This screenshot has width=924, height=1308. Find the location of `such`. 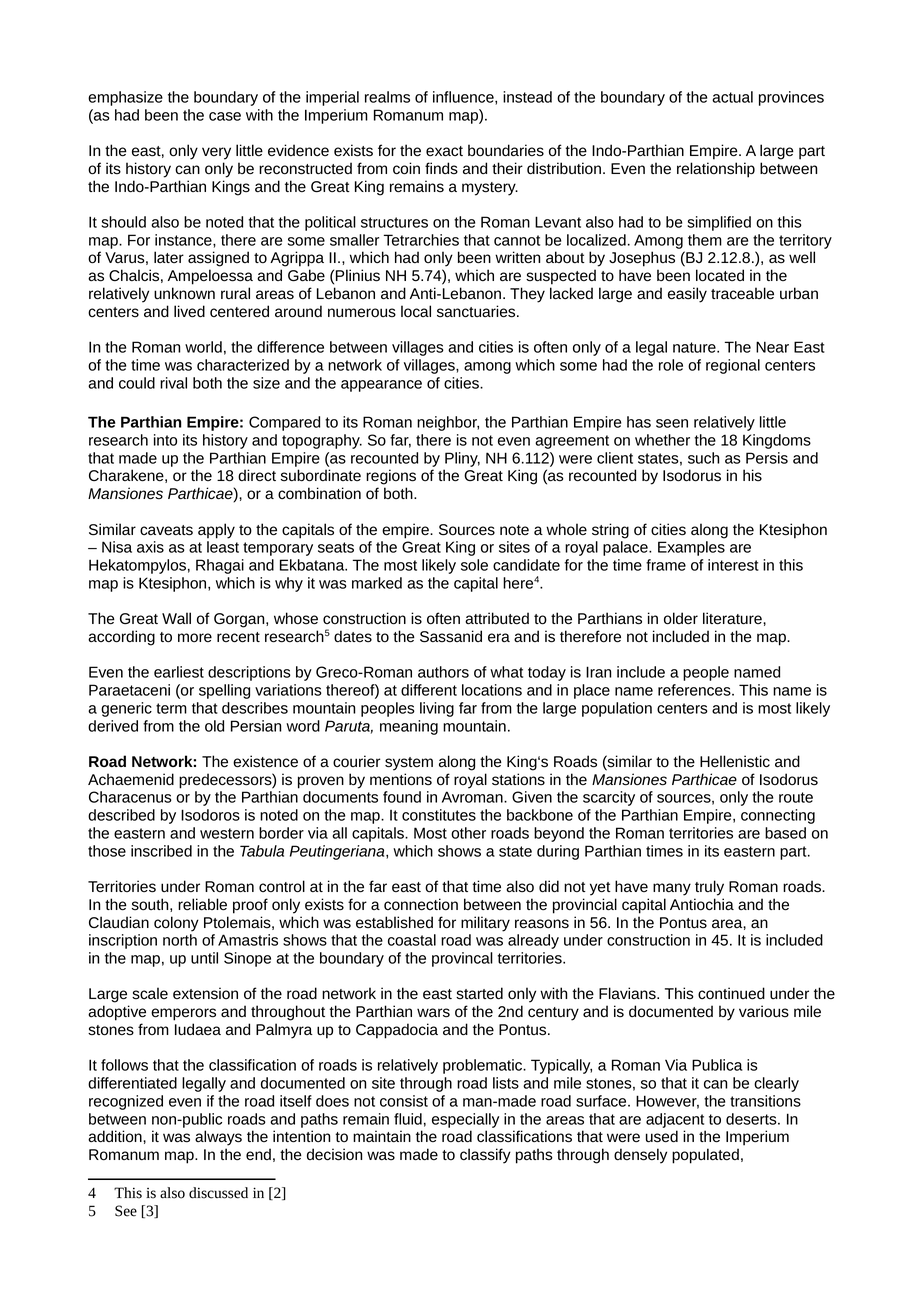

such is located at coordinates (703, 458).
